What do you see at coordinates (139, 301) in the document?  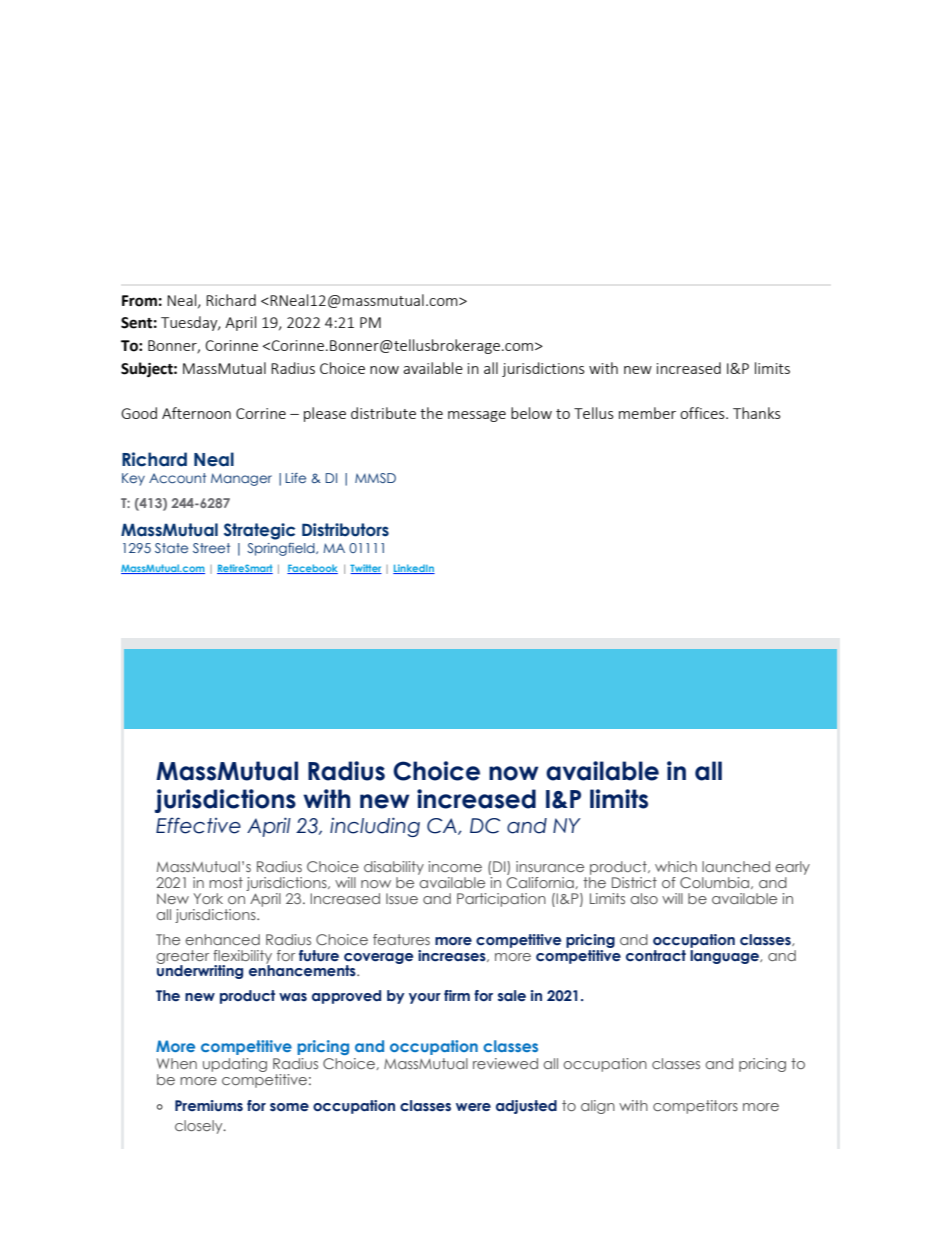 I see `From` at bounding box center [139, 301].
